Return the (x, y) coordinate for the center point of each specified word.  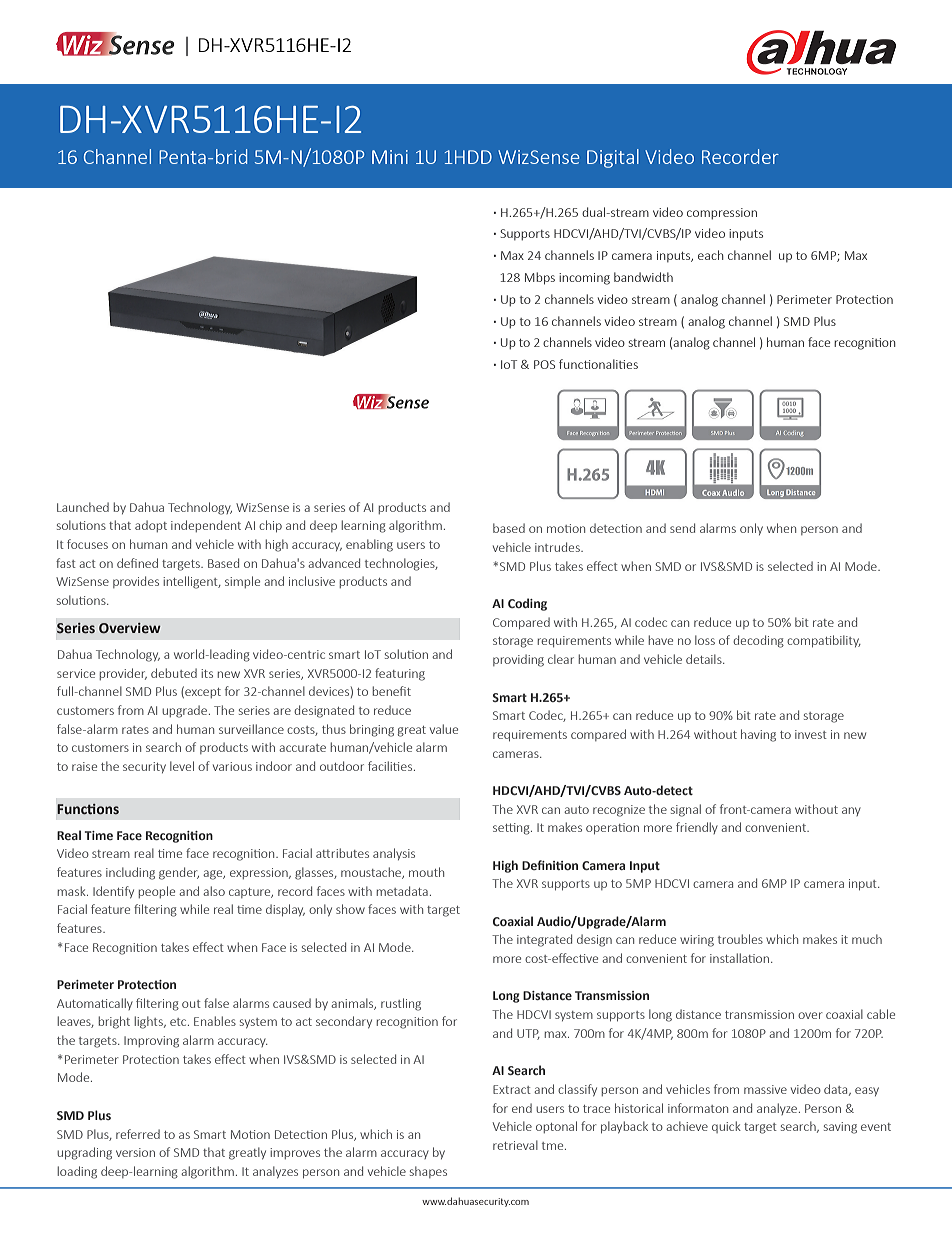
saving (840, 1128)
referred (138, 1134)
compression (722, 213)
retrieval (515, 1145)
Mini (390, 157)
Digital (613, 158)
